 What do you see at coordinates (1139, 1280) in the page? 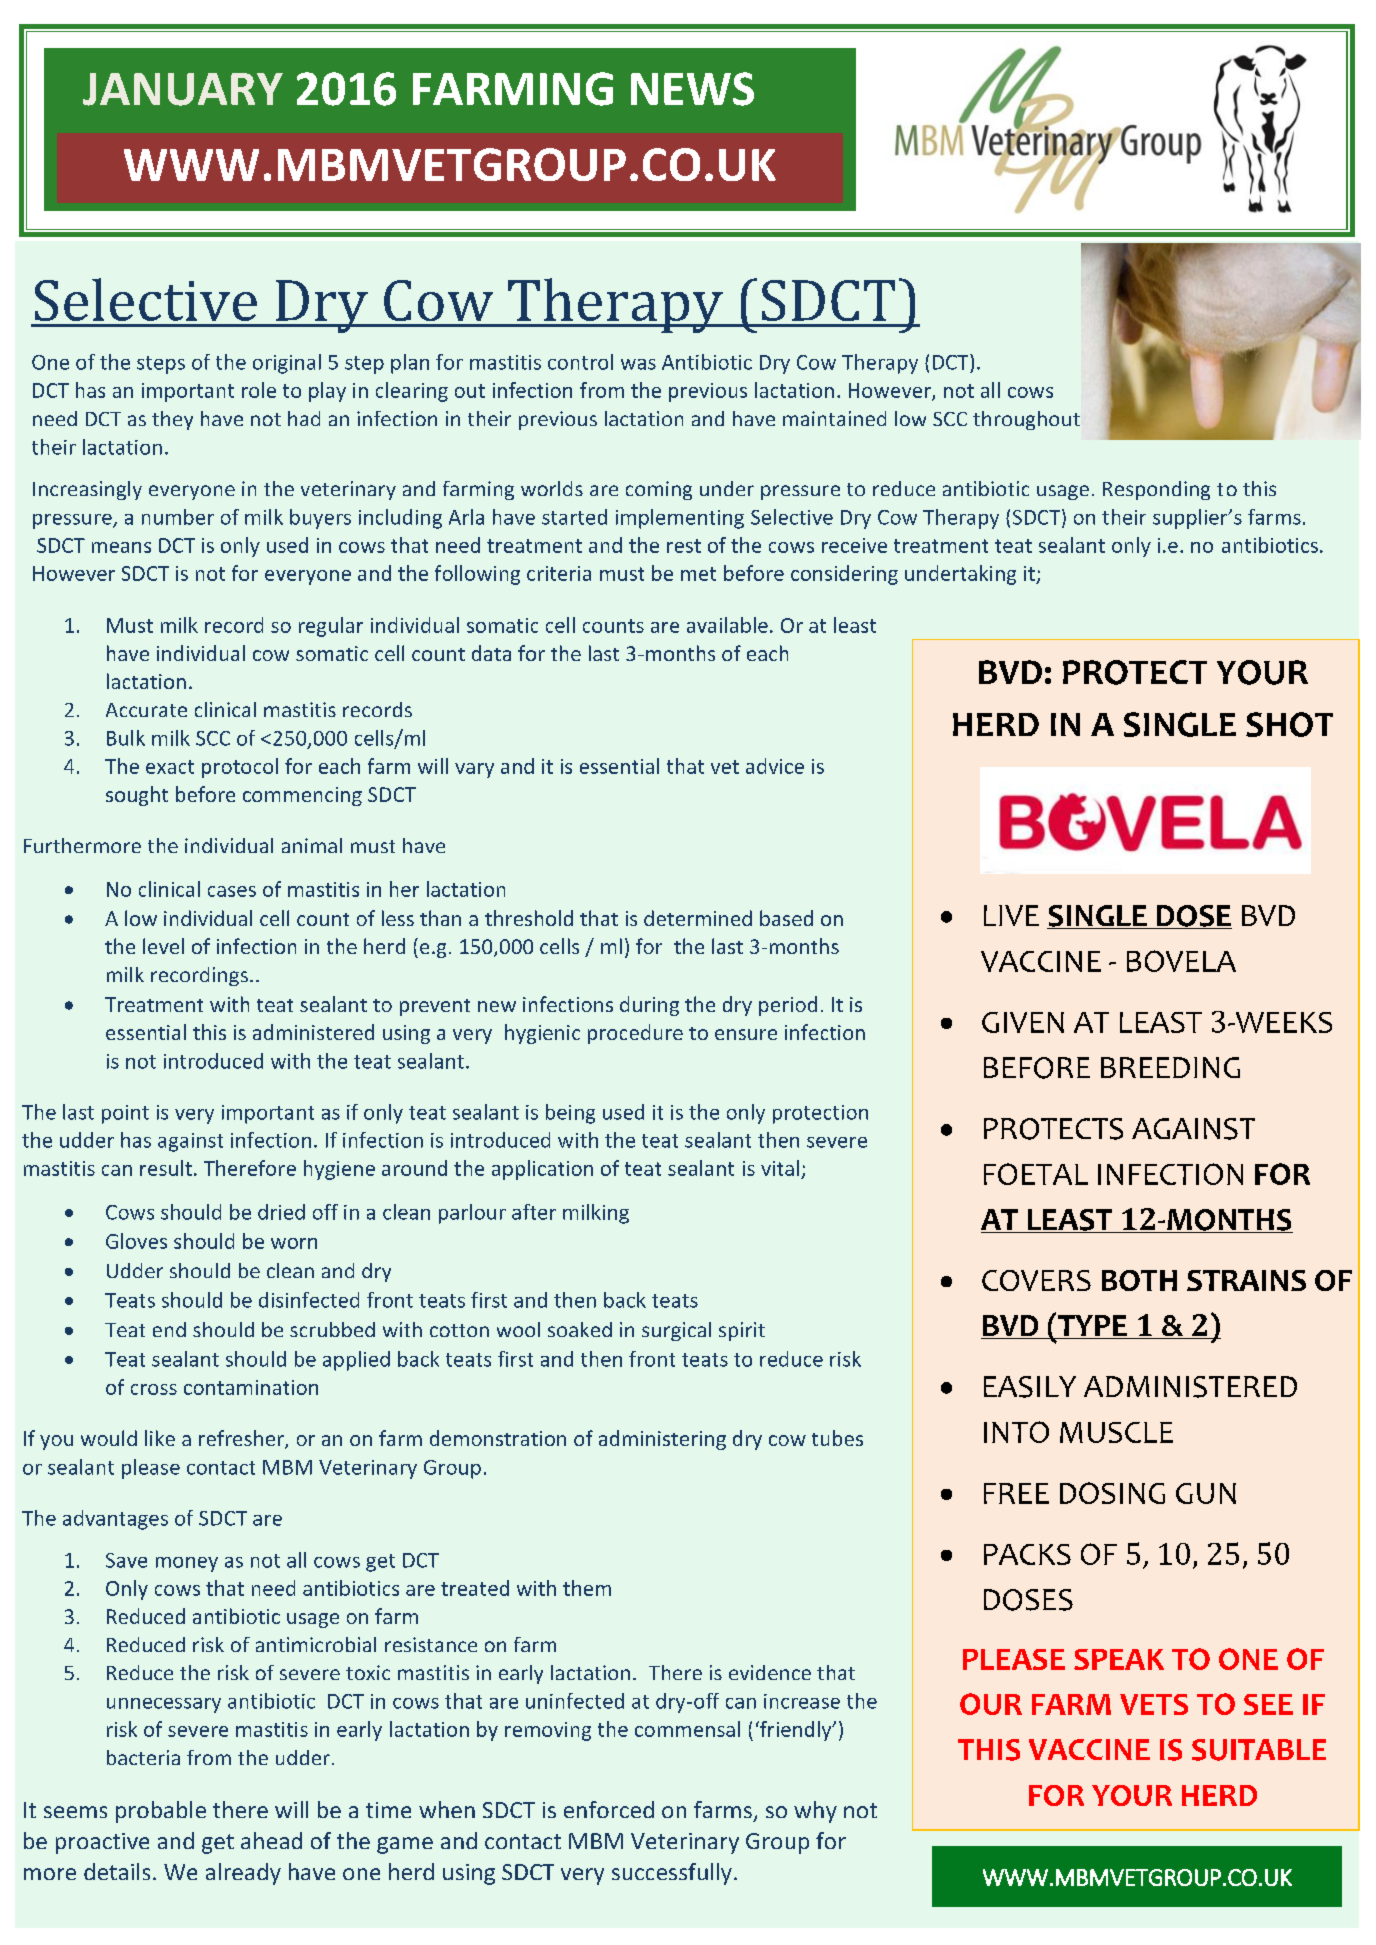
I see `BOTH` at bounding box center [1139, 1280].
